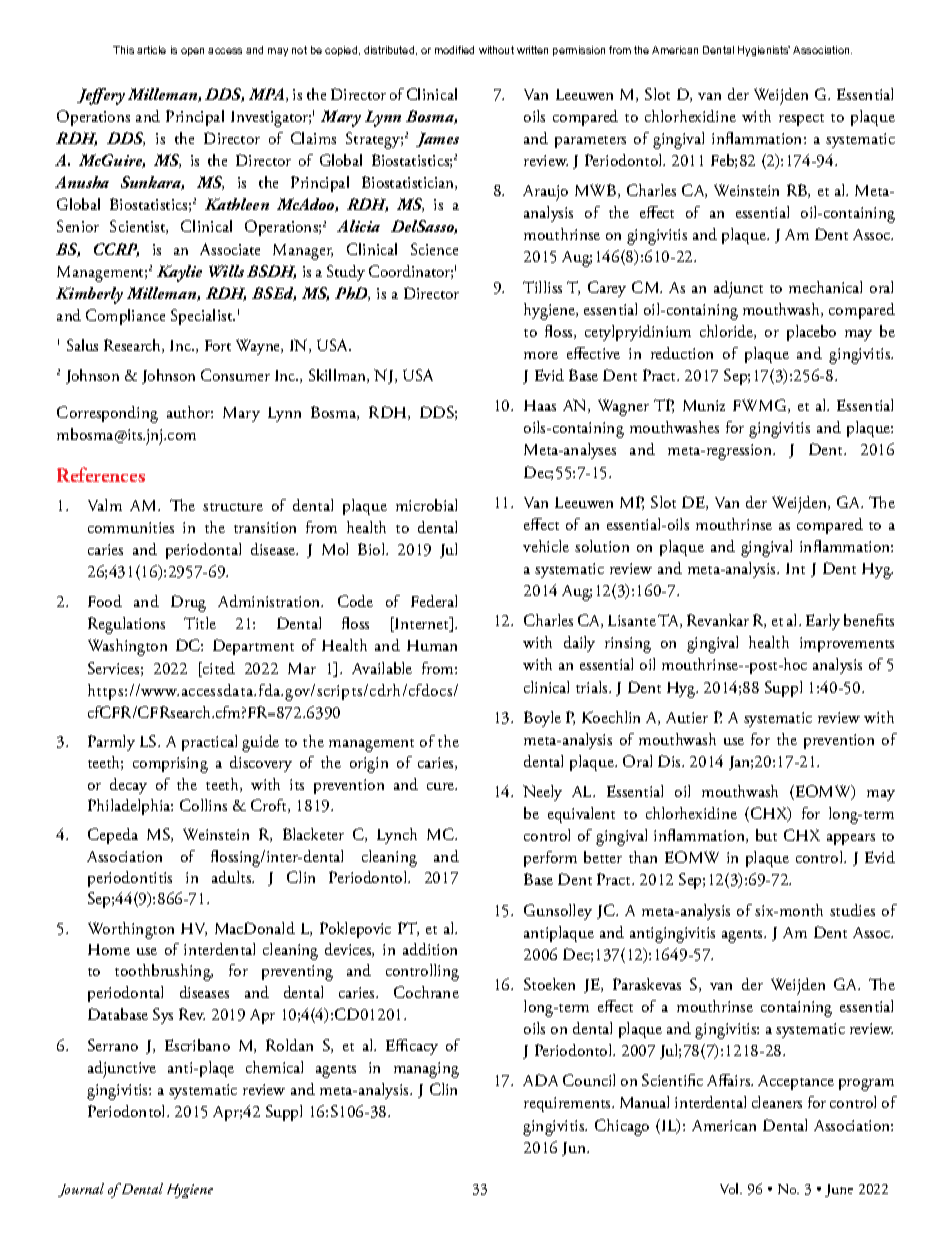 The width and height of the document is (952, 1237). Describe the element at coordinates (823, 622) in the document. I see `Early` at that location.
